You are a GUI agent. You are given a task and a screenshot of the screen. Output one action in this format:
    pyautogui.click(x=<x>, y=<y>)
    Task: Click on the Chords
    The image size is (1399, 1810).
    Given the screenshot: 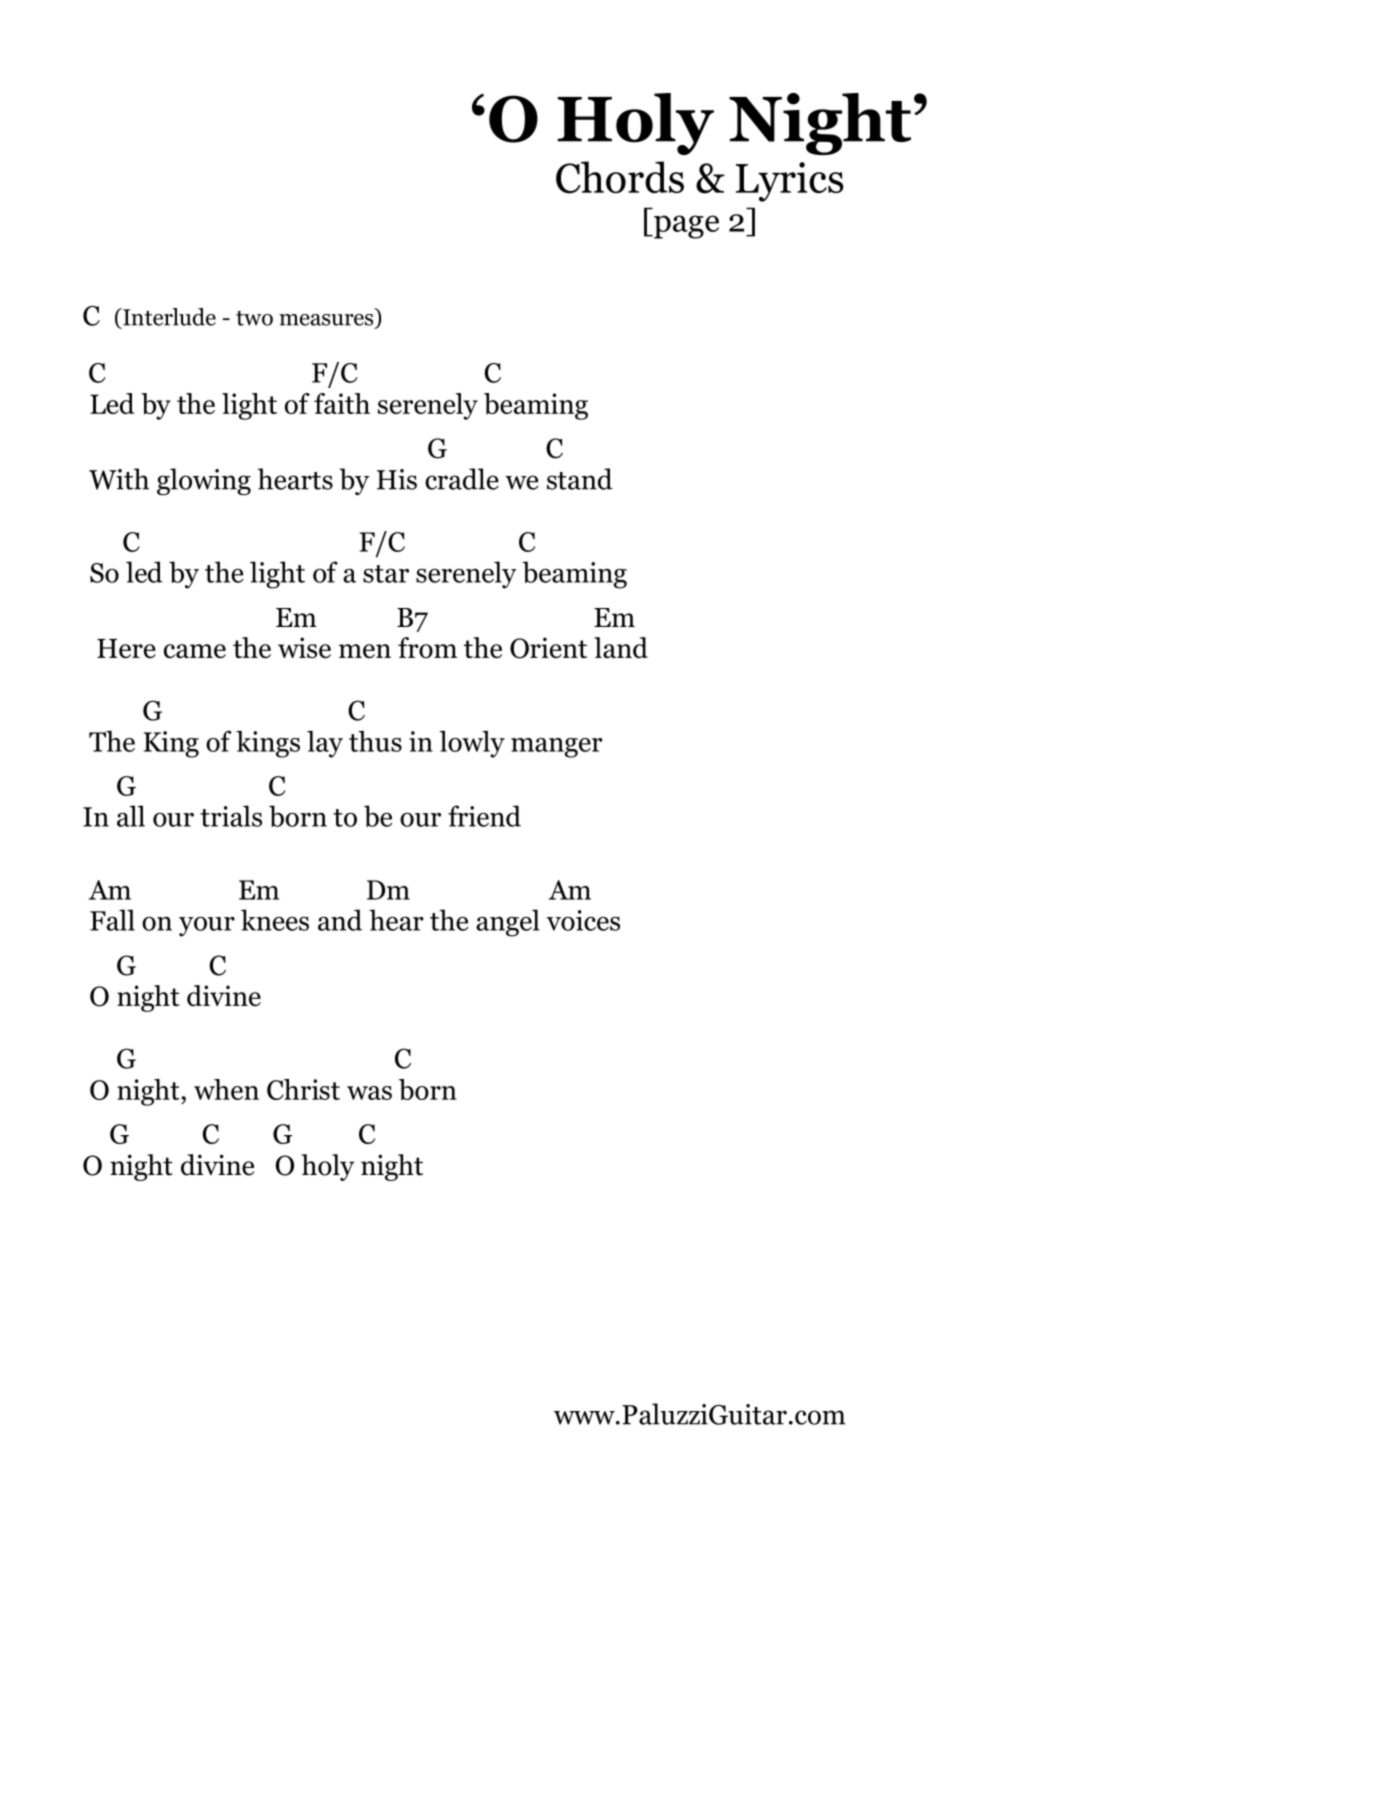 What is the action you would take?
    pyautogui.click(x=620, y=177)
